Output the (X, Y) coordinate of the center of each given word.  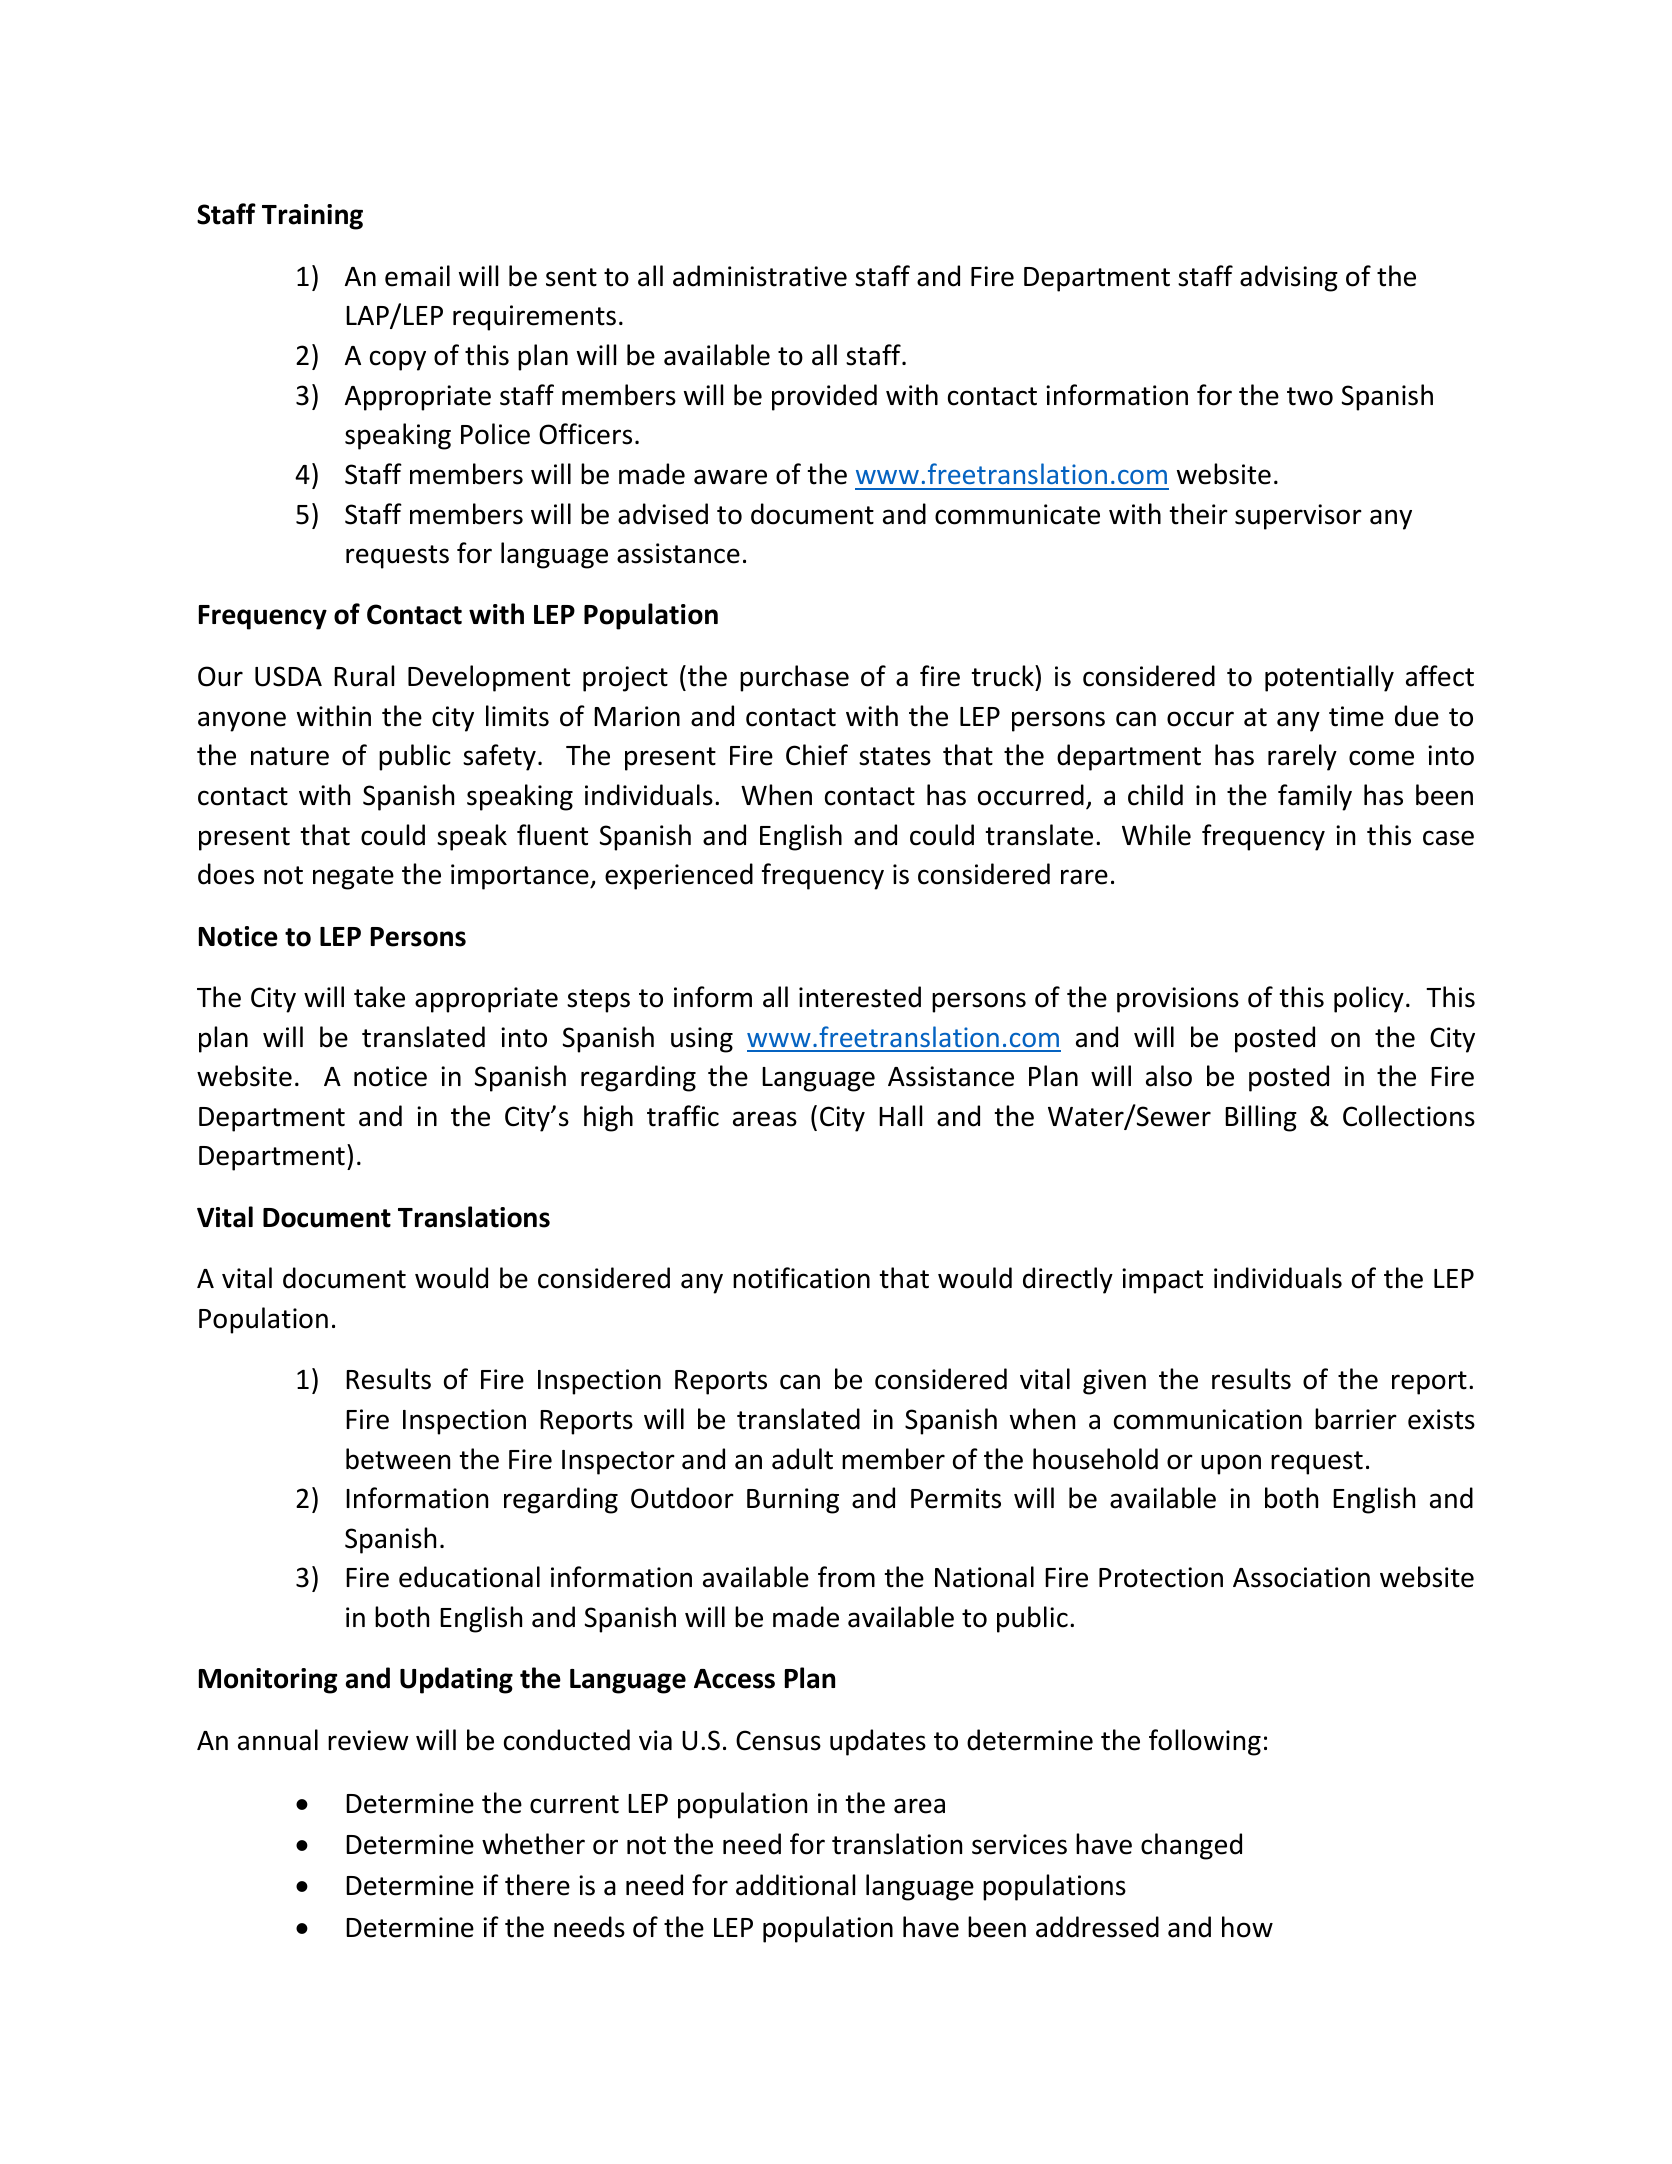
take (379, 997)
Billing (1261, 1118)
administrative (760, 276)
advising (1289, 278)
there (537, 1885)
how (1247, 1927)
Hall (900, 1116)
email (417, 276)
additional (795, 1885)
